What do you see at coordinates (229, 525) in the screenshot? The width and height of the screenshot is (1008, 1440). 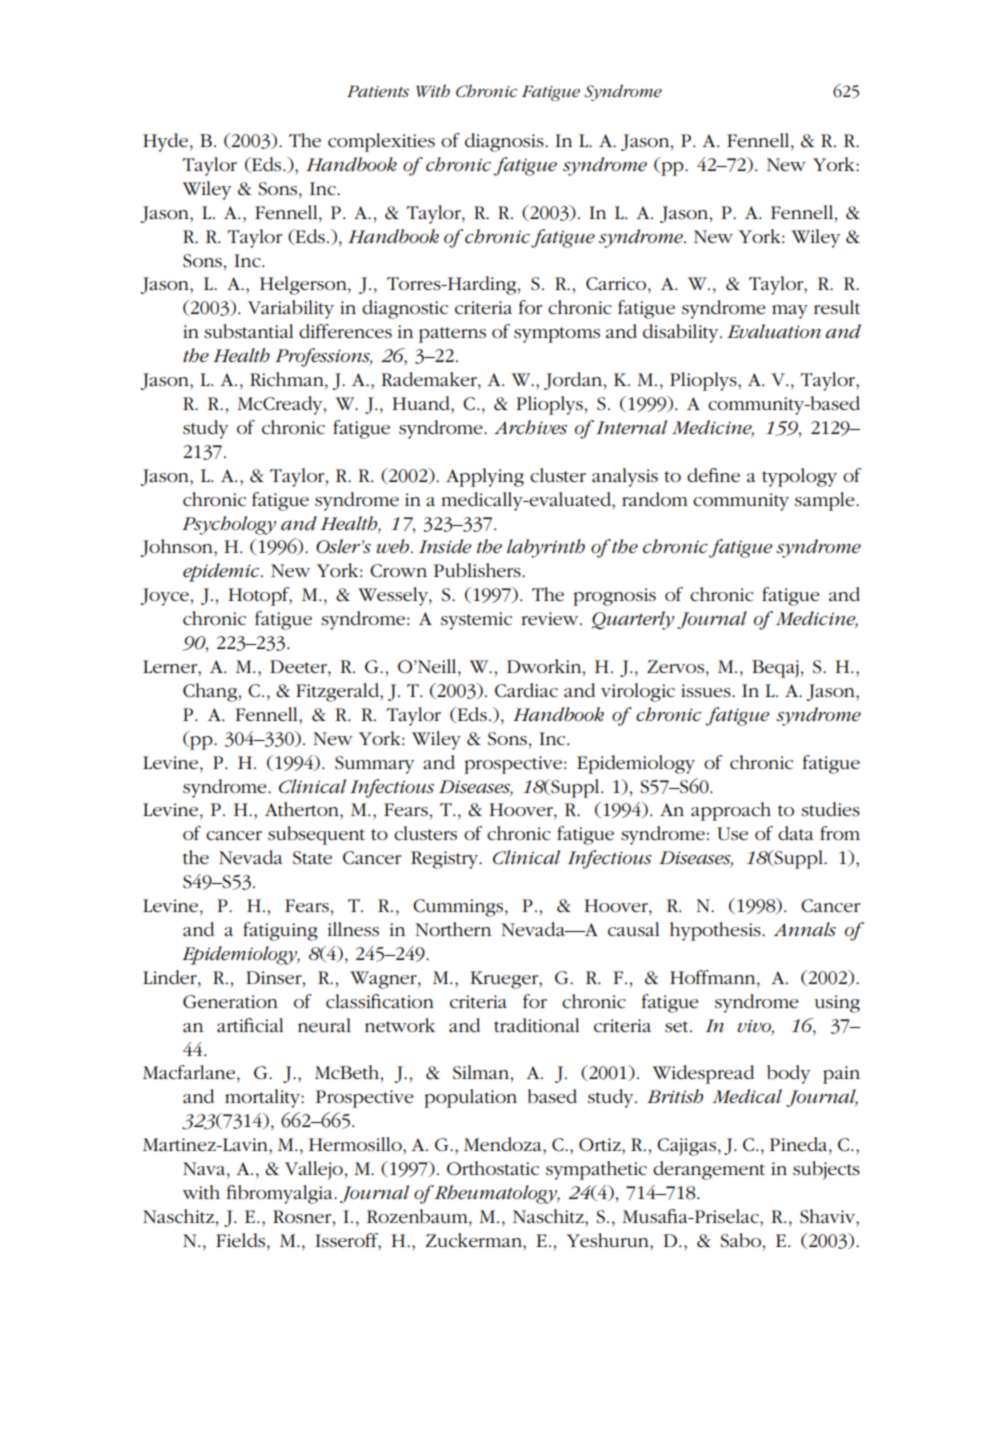 I see `Psychology` at bounding box center [229, 525].
